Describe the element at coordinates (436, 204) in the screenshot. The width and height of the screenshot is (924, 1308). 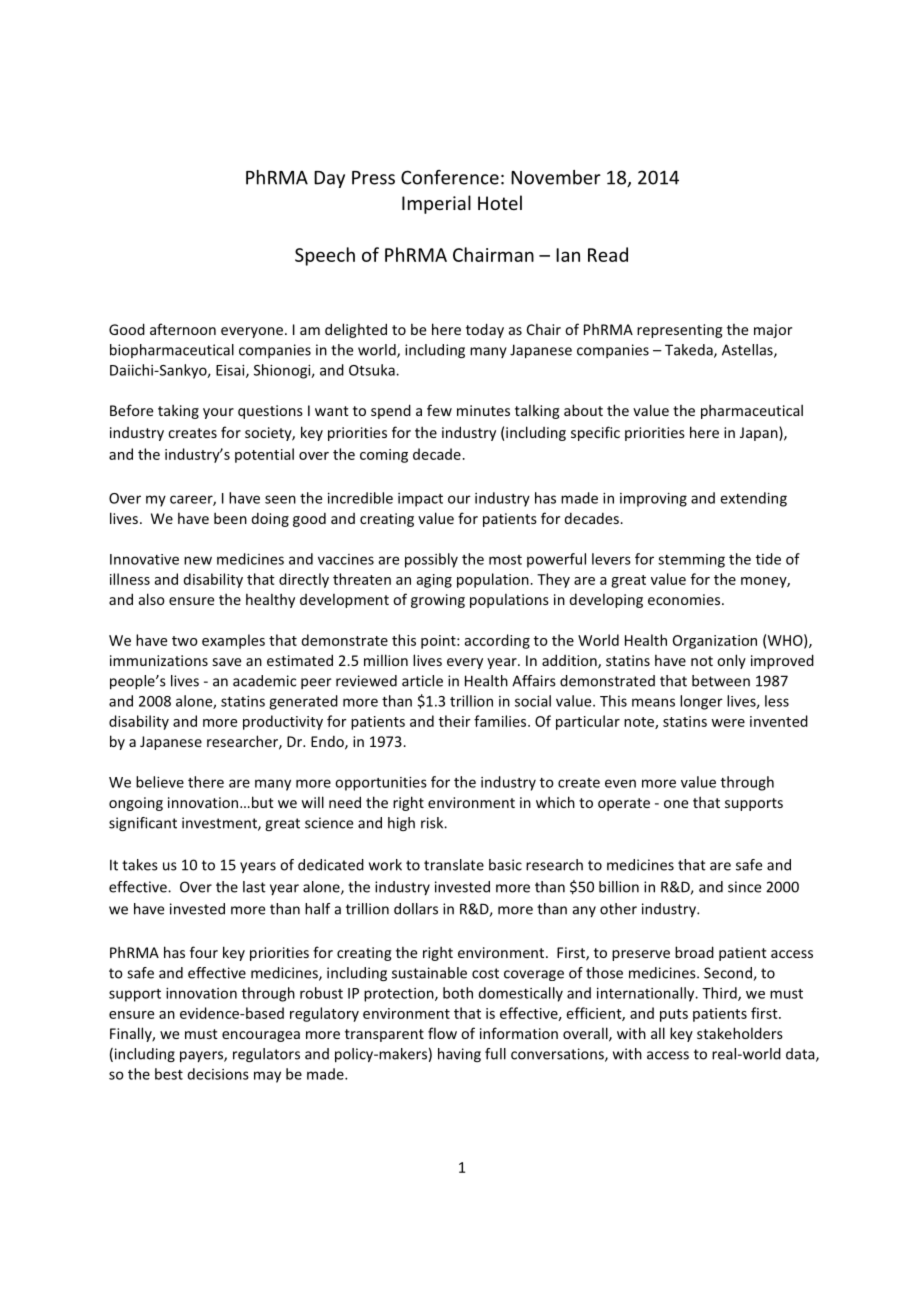
I see `Imperial` at that location.
